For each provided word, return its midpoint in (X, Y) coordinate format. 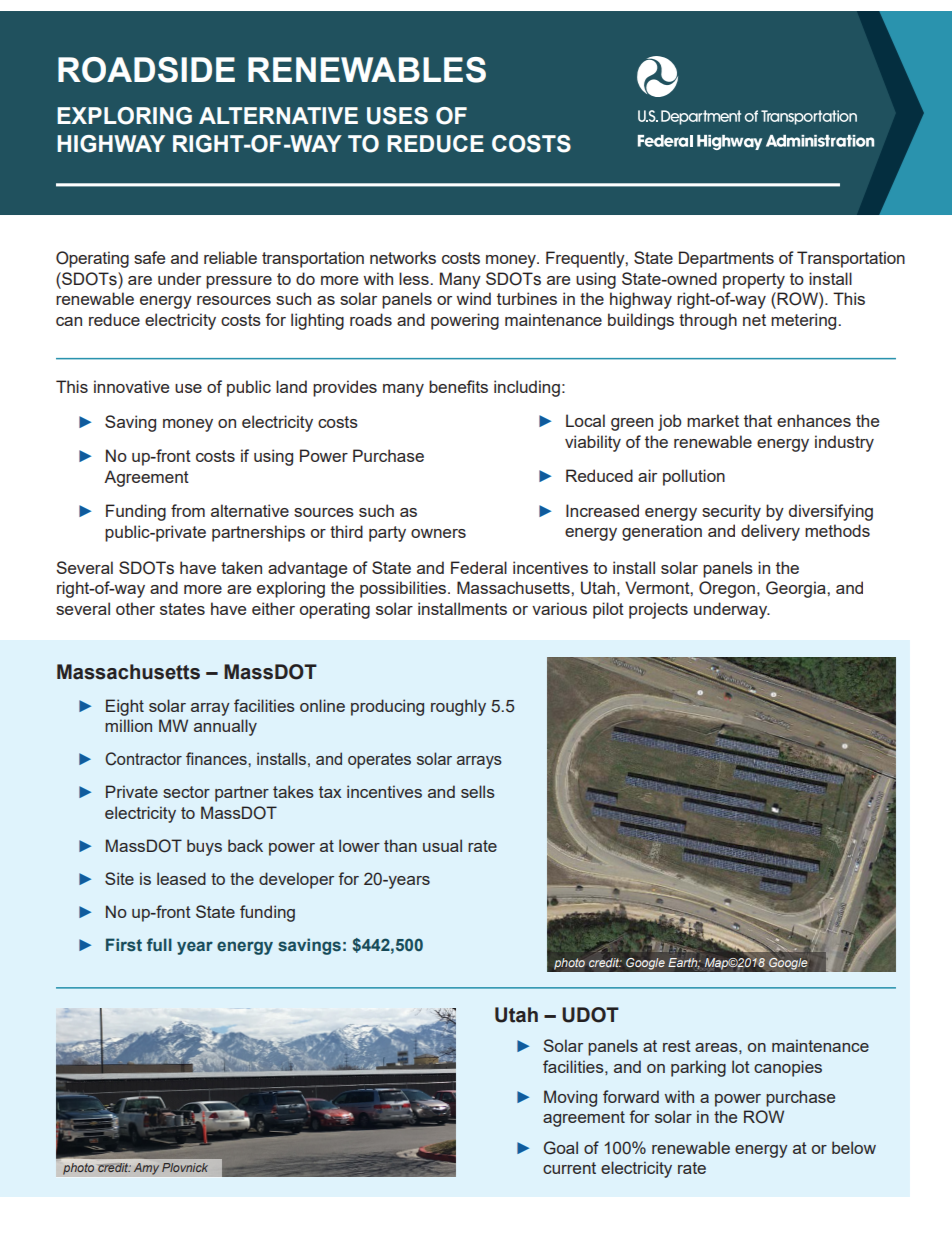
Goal (561, 1148)
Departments (726, 259)
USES (397, 116)
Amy (146, 1169)
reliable (230, 257)
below (854, 1147)
